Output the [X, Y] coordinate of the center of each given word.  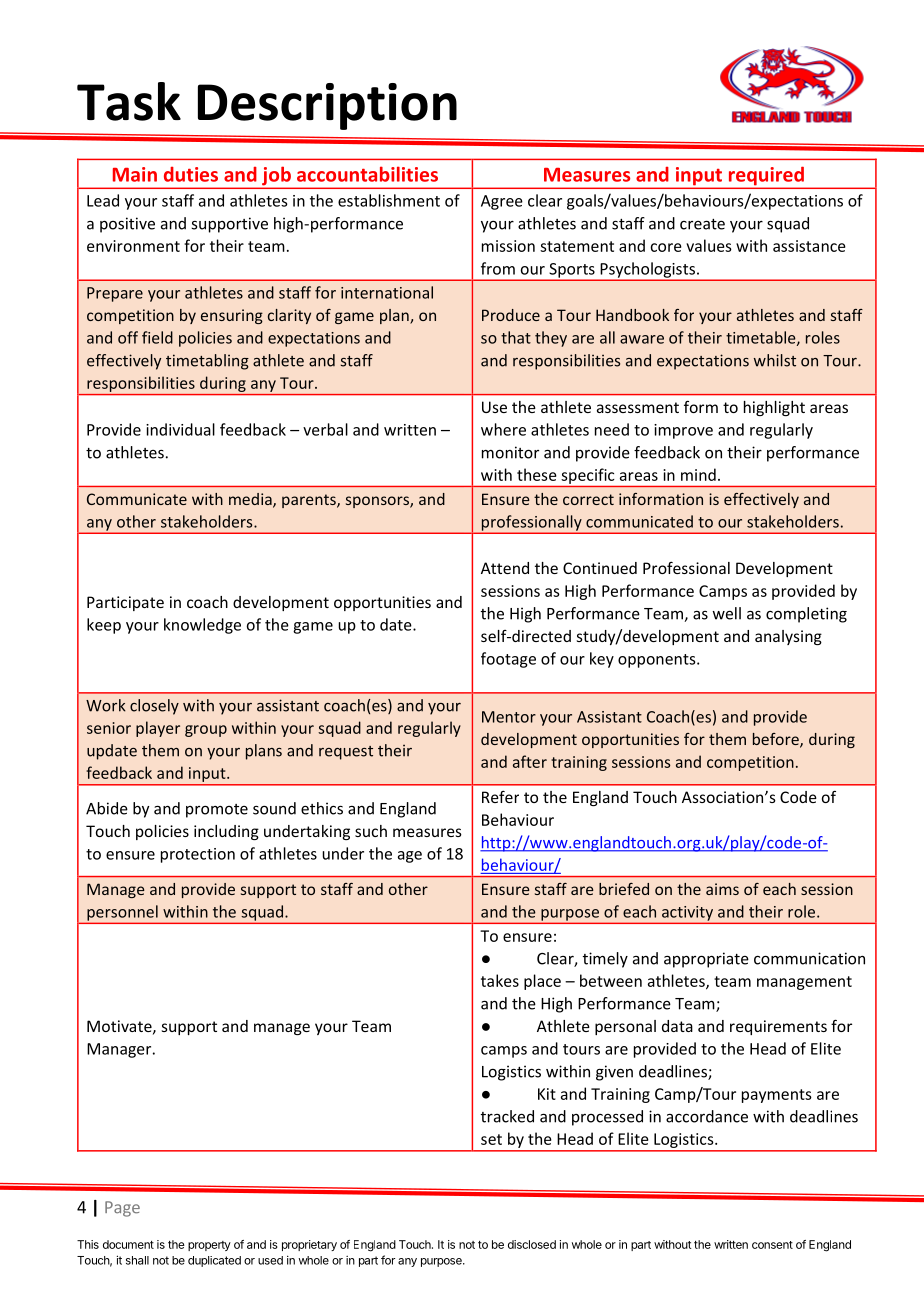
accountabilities [367, 174]
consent [772, 1245]
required [766, 177]
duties [191, 174]
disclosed [532, 1244]
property [209, 1246]
